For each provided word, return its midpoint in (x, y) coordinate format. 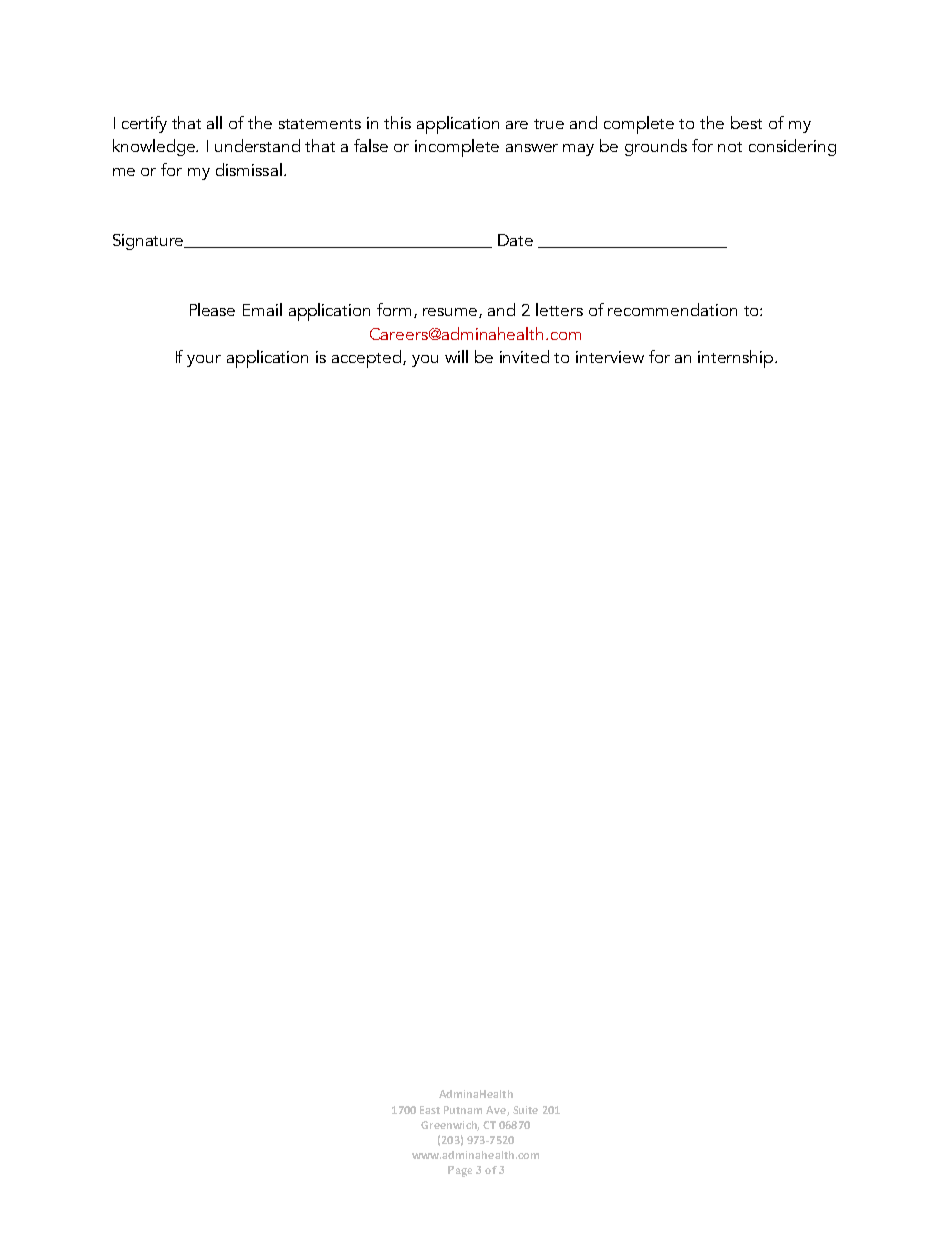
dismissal (249, 169)
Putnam (463, 1110)
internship (737, 359)
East (430, 1110)
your (204, 361)
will (456, 356)
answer (532, 148)
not (730, 147)
